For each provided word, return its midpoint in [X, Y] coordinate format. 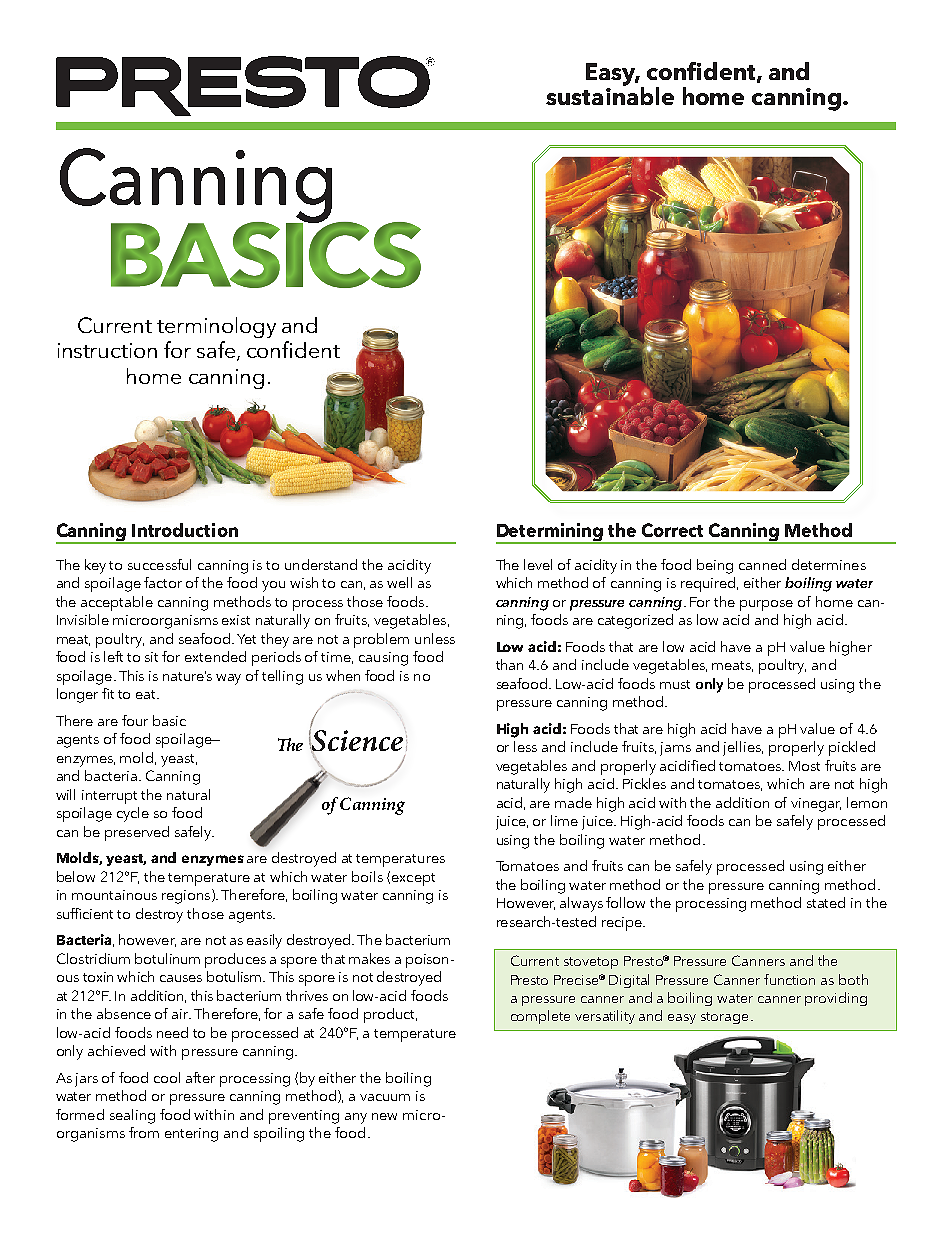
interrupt [109, 797]
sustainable [610, 95]
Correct [672, 530]
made [573, 802]
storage [724, 1018]
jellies [743, 748]
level [538, 564]
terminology [216, 327]
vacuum [385, 1097]
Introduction [185, 530]
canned [762, 564]
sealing [132, 1116]
